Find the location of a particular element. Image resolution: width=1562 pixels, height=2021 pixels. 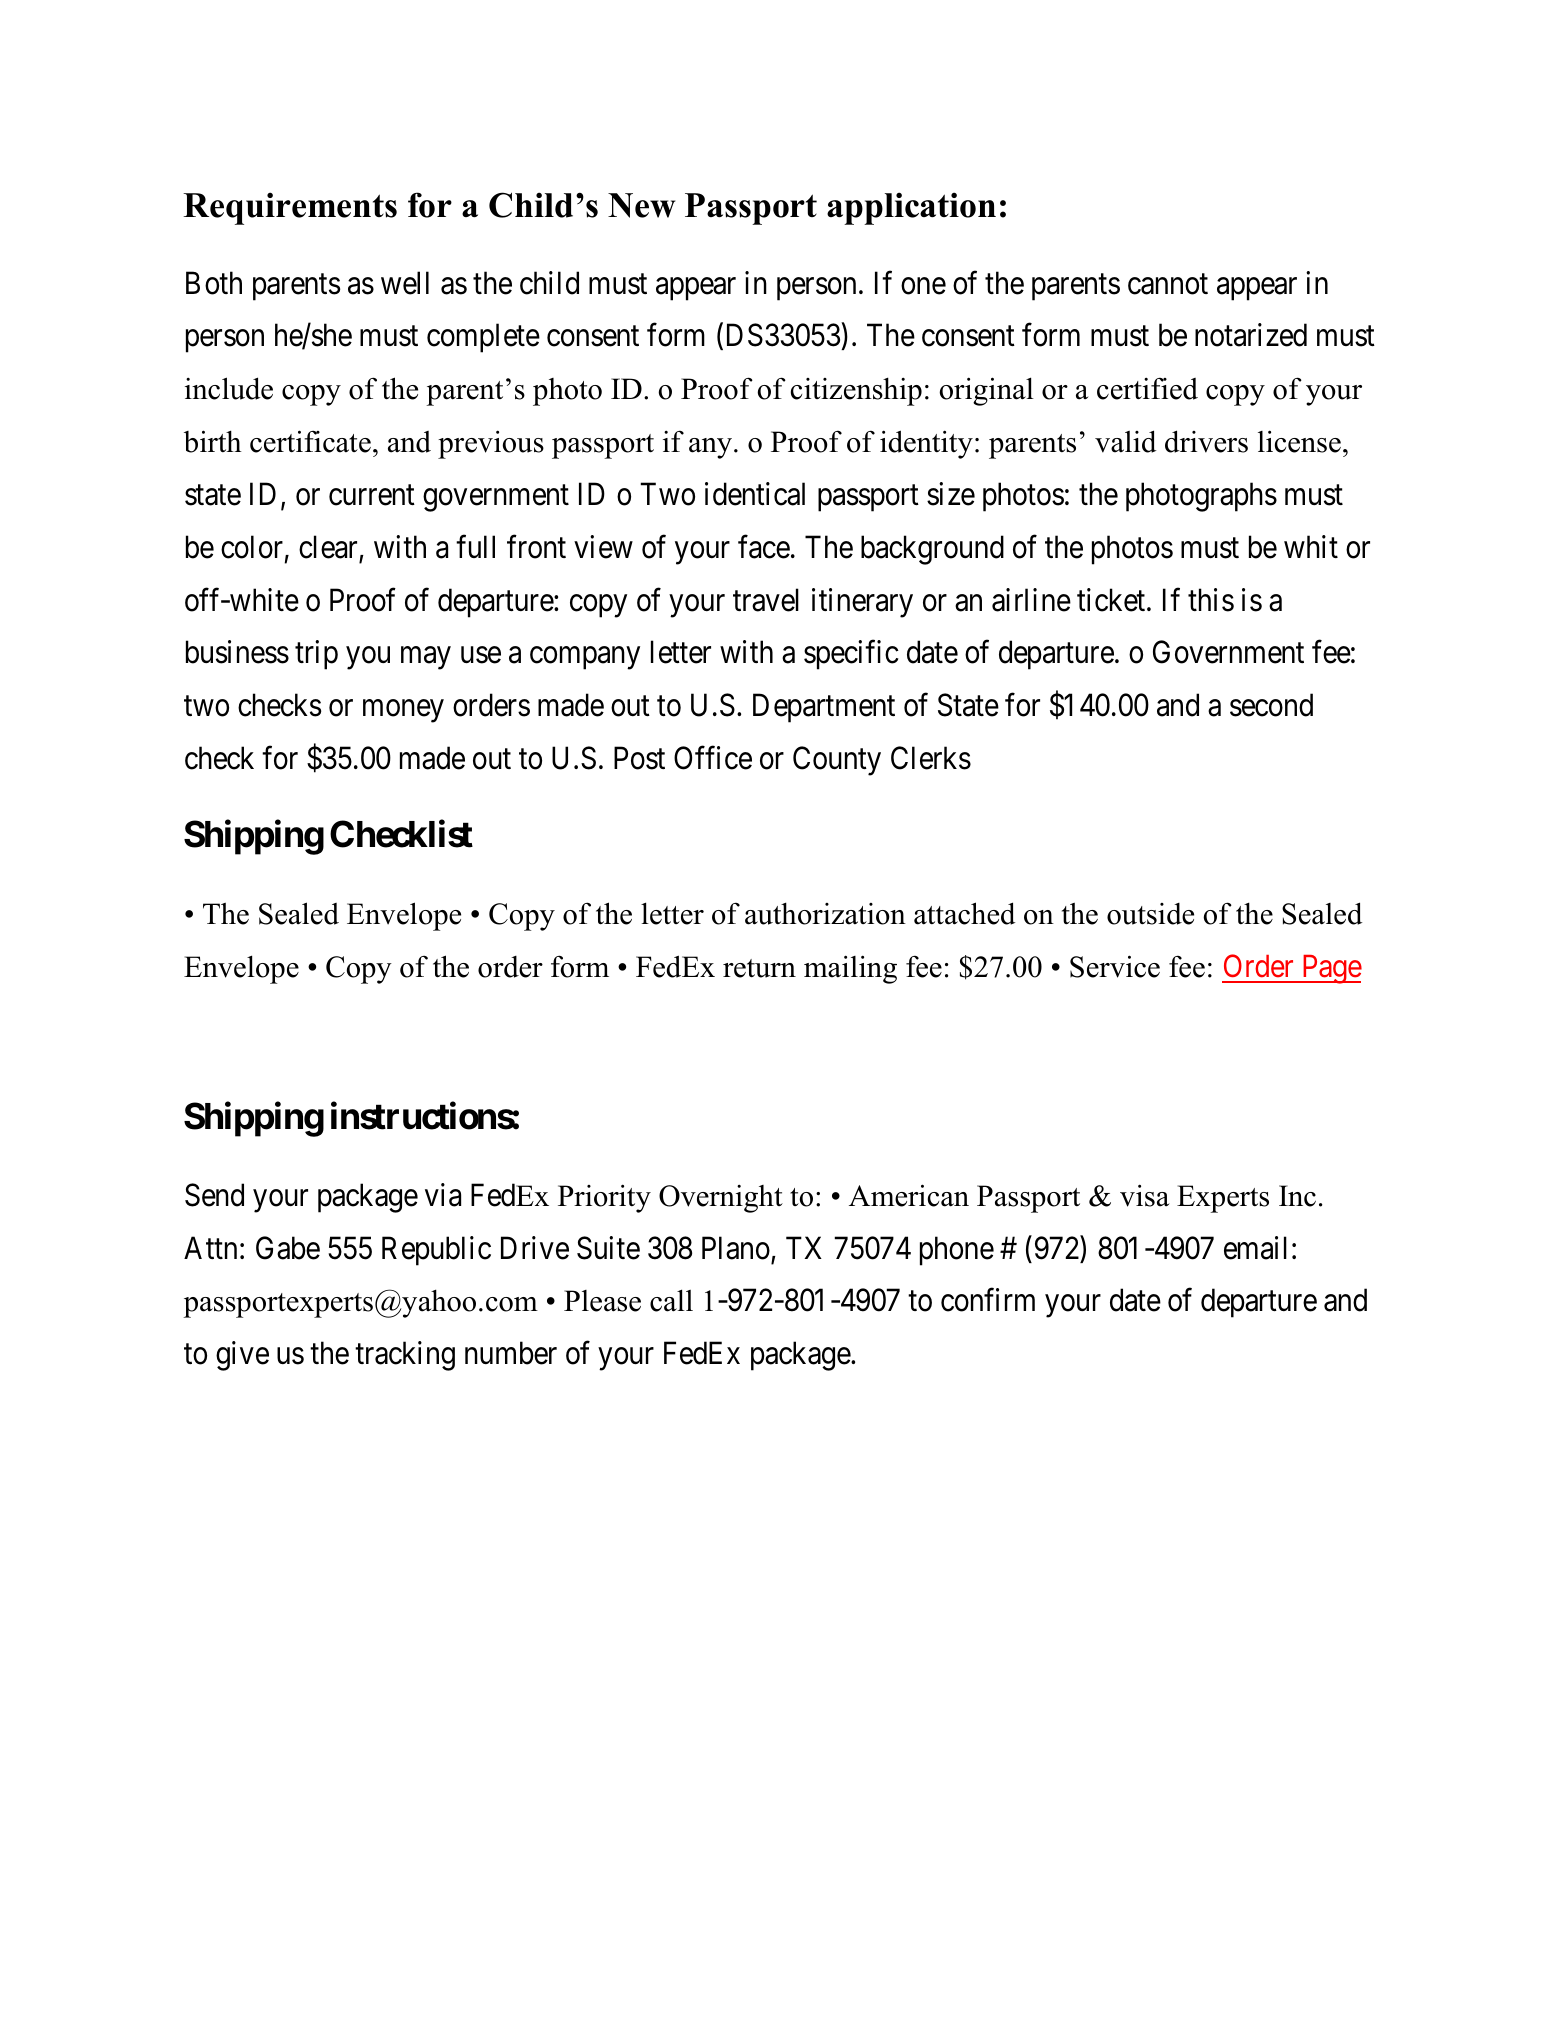

cannot is located at coordinates (1168, 284).
